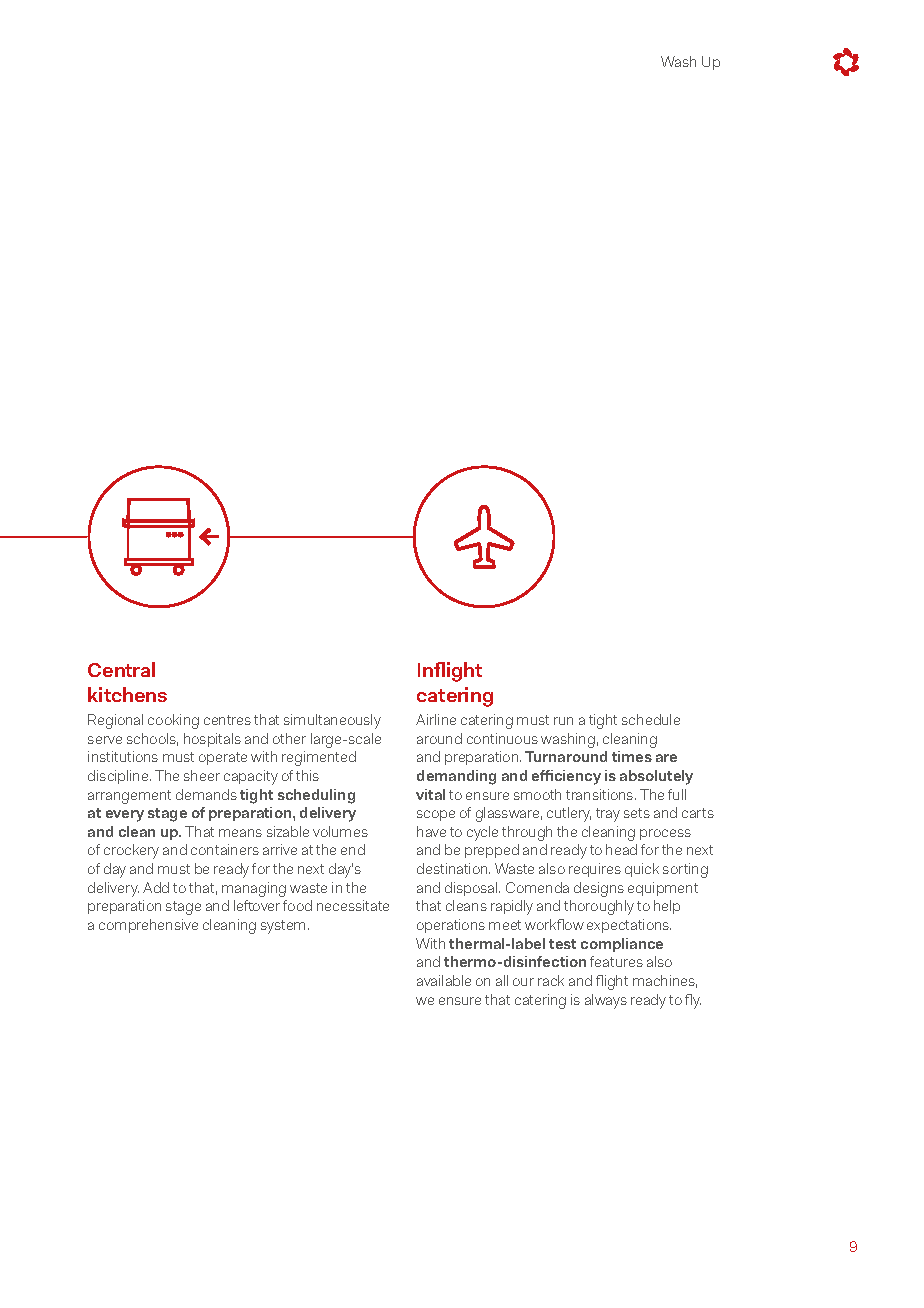 The height and width of the document is (1308, 924). I want to click on sets, so click(637, 813).
